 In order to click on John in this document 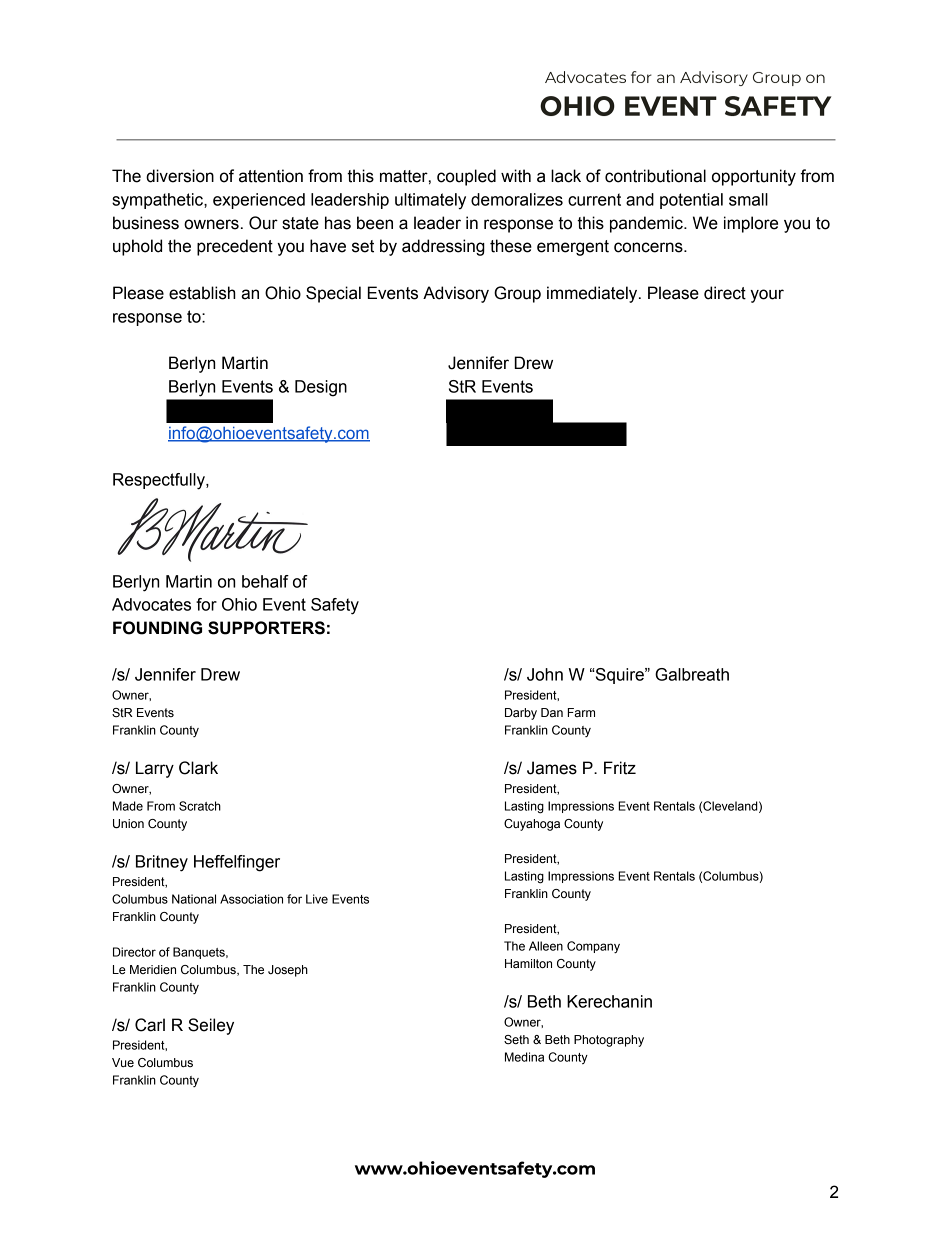, I will do `click(545, 674)`.
